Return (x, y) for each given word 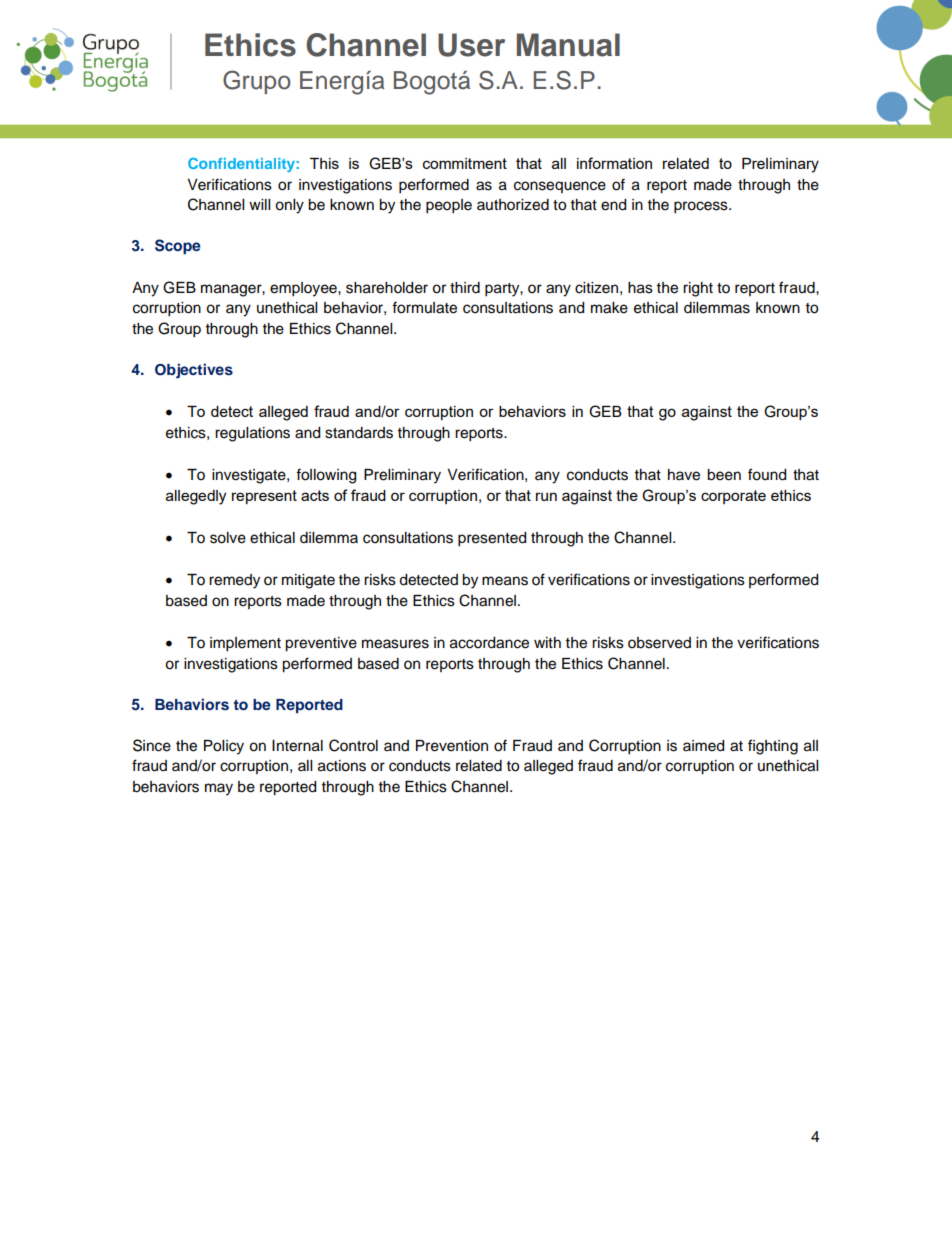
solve (228, 538)
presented (492, 539)
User (471, 45)
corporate (733, 497)
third (465, 288)
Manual (568, 45)
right (698, 289)
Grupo (257, 82)
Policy (224, 747)
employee (304, 289)
